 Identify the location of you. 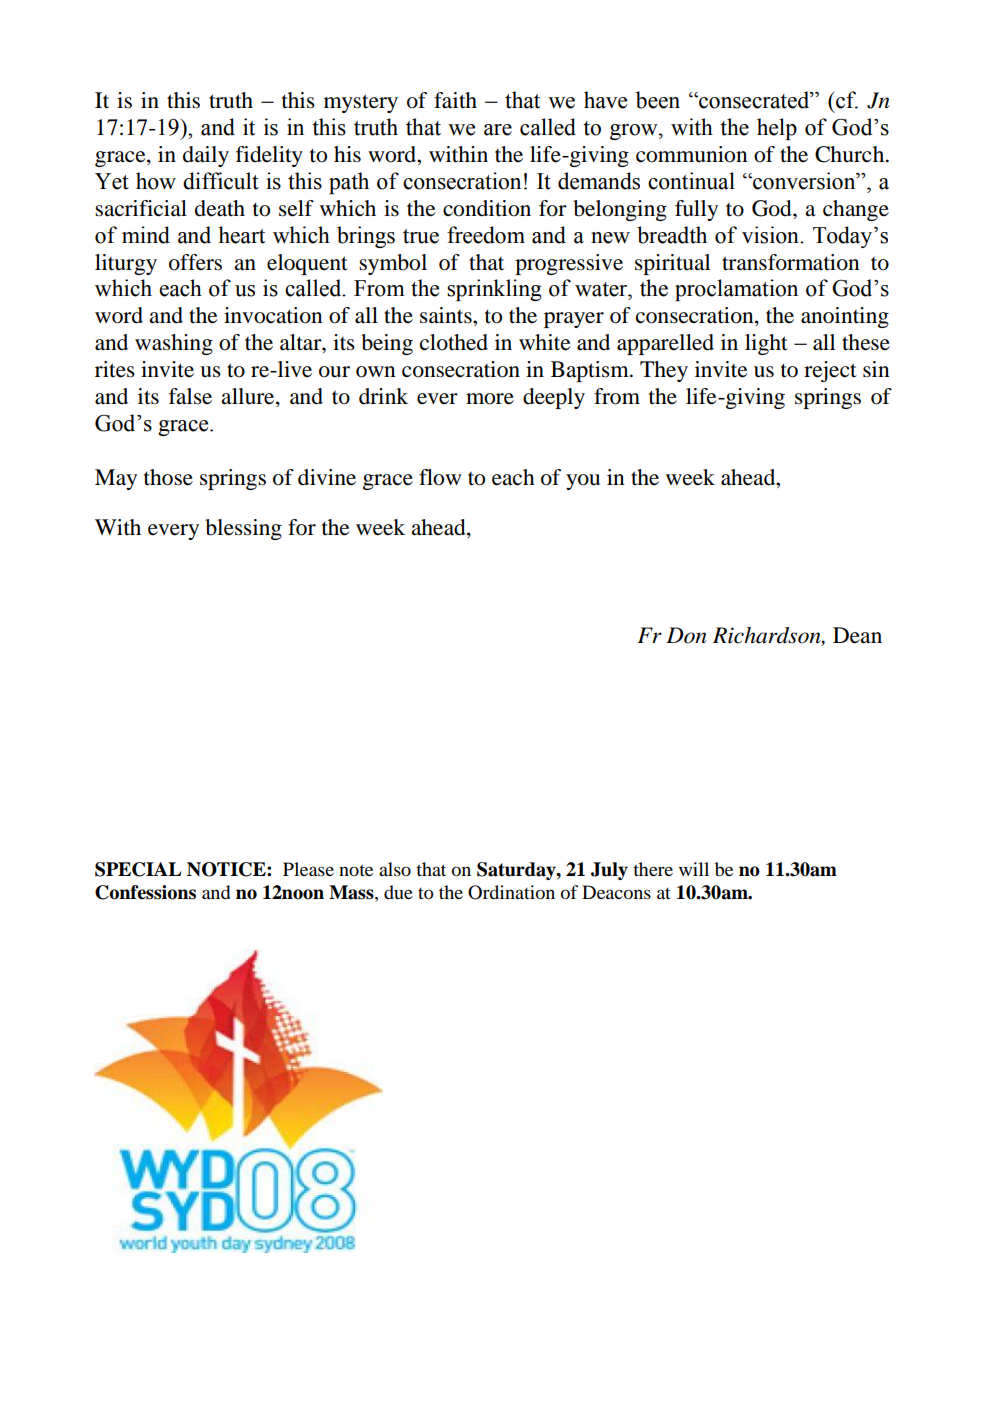
(583, 482).
